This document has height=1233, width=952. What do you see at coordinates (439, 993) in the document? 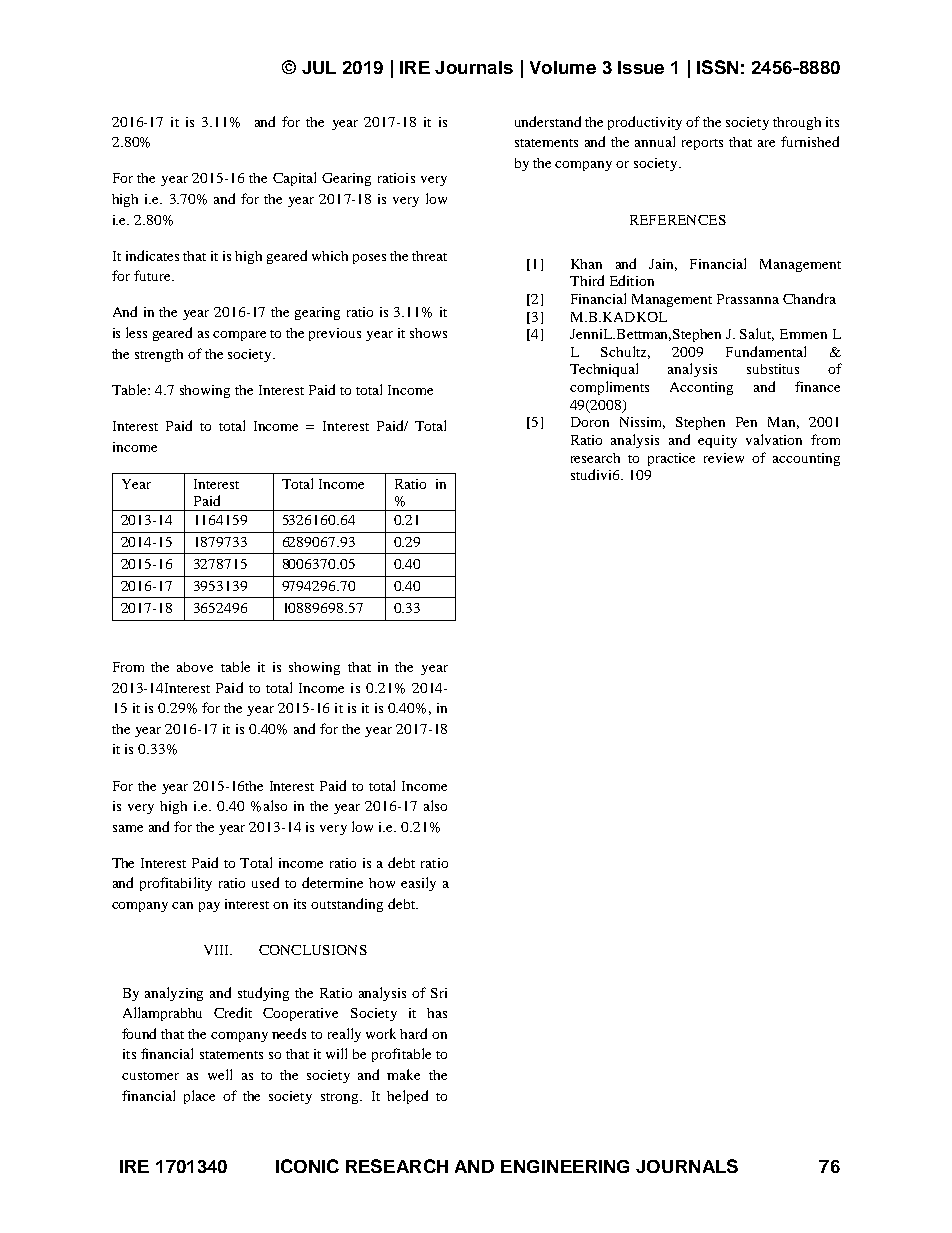
I see `Sri` at bounding box center [439, 993].
